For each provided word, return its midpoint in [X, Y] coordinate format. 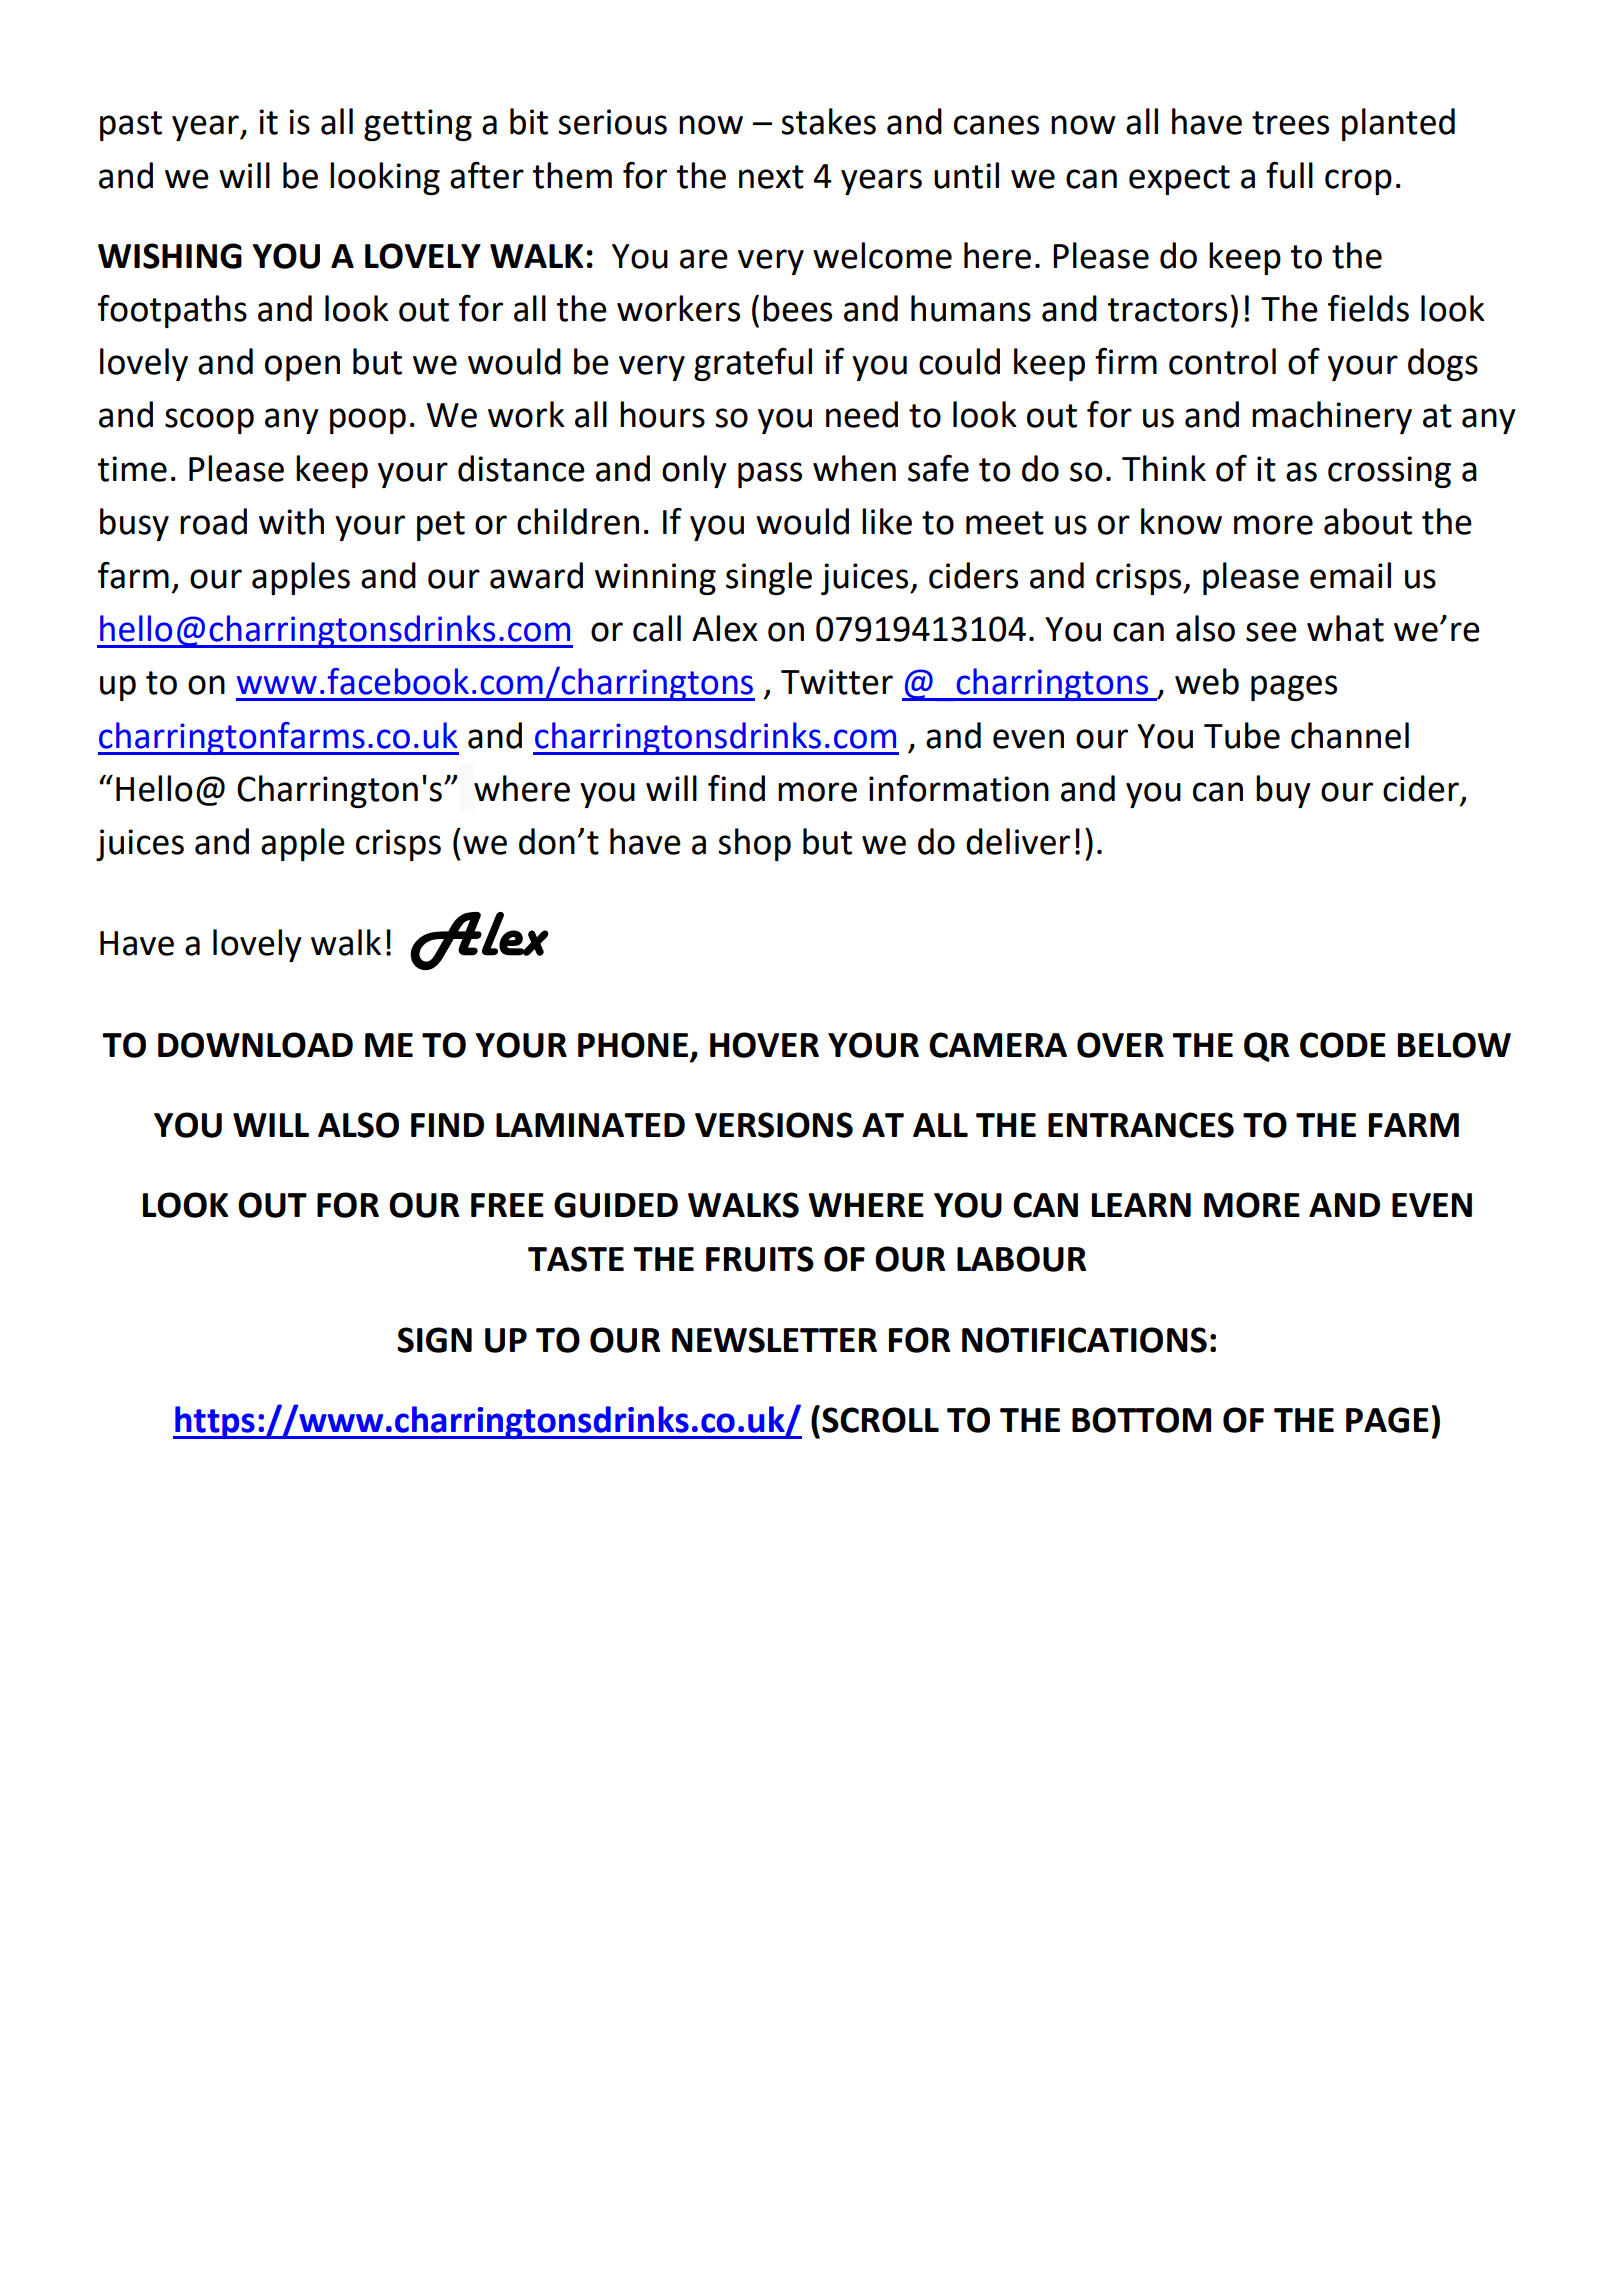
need [862, 414]
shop [754, 844]
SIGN [434, 1340]
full [1289, 175]
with [291, 521]
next [771, 177]
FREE [507, 1205]
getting [418, 125]
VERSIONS [774, 1125]
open [302, 368]
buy [1283, 791]
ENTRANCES [1141, 1125]
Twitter [837, 682]
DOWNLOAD [255, 1045]
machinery [1332, 417]
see [1271, 632]
